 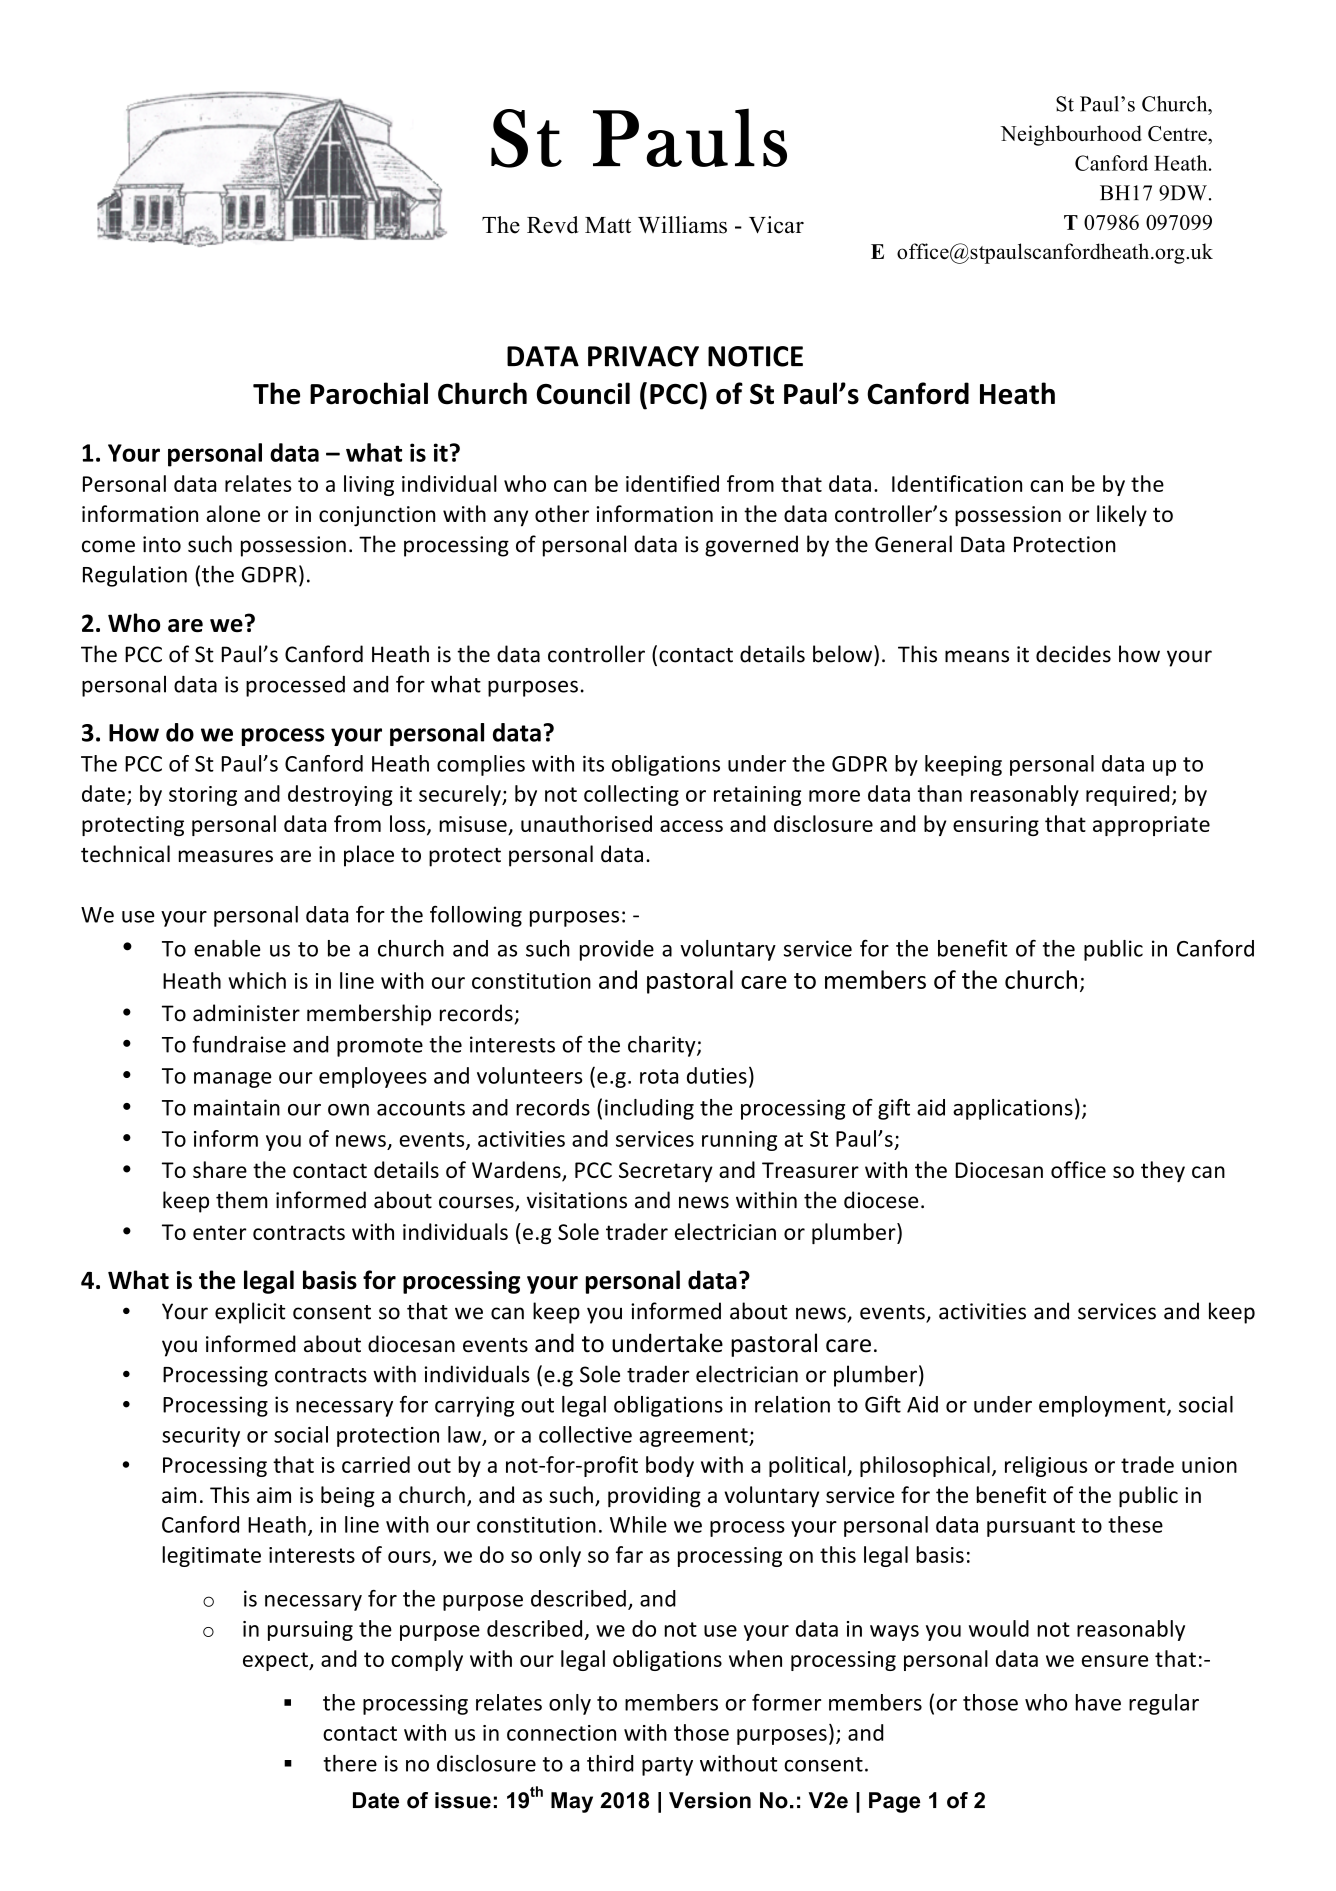 What do you see at coordinates (1013, 1109) in the screenshot?
I see `applications` at bounding box center [1013, 1109].
